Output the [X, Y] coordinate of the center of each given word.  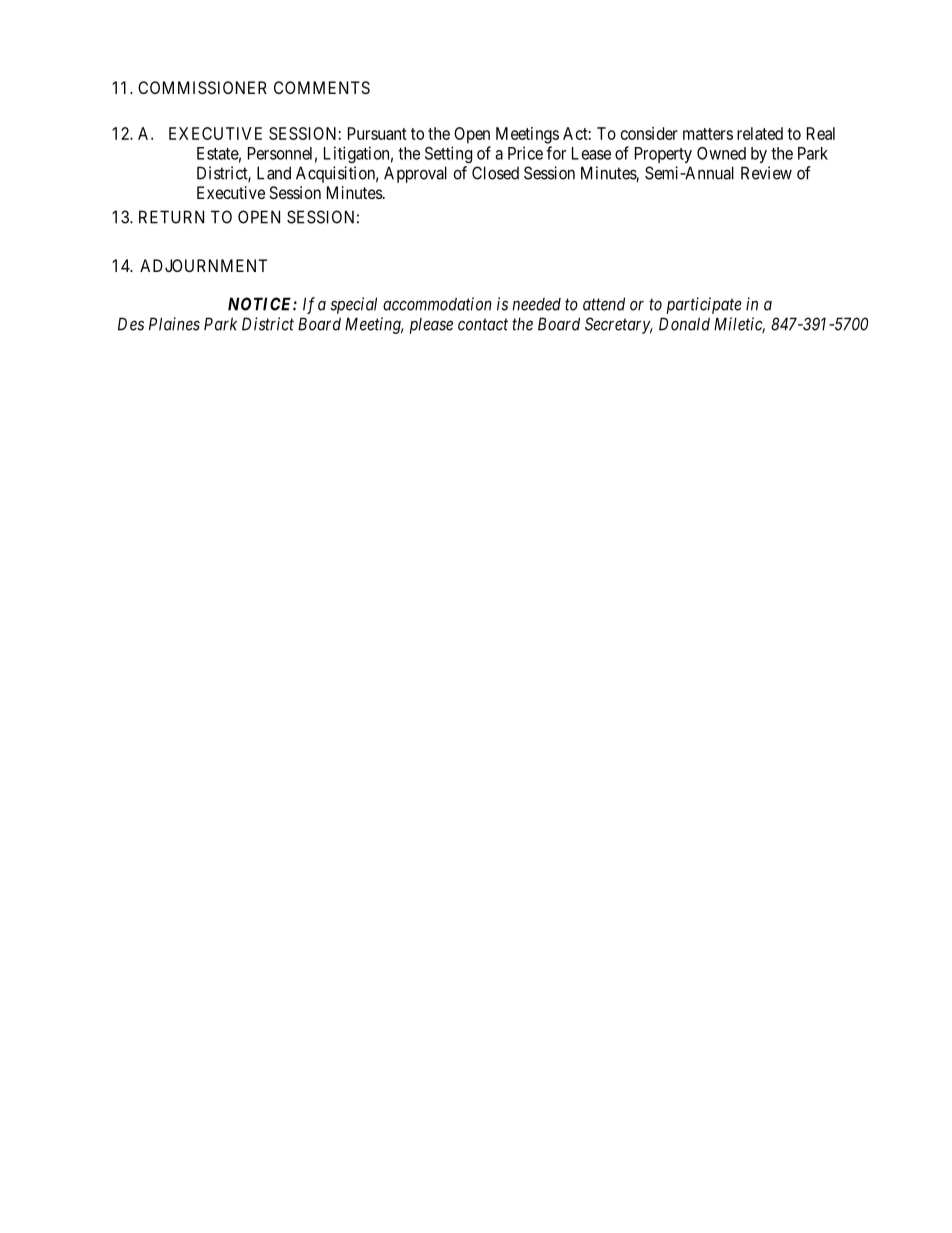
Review [766, 173]
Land [274, 173]
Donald [684, 324]
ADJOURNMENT [203, 265]
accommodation [437, 304]
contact [483, 324]
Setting [448, 154]
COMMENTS [322, 87]
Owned [721, 153]
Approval [415, 174]
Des [131, 324]
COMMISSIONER [202, 87]
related [760, 133]
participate [704, 305]
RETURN [171, 217]
